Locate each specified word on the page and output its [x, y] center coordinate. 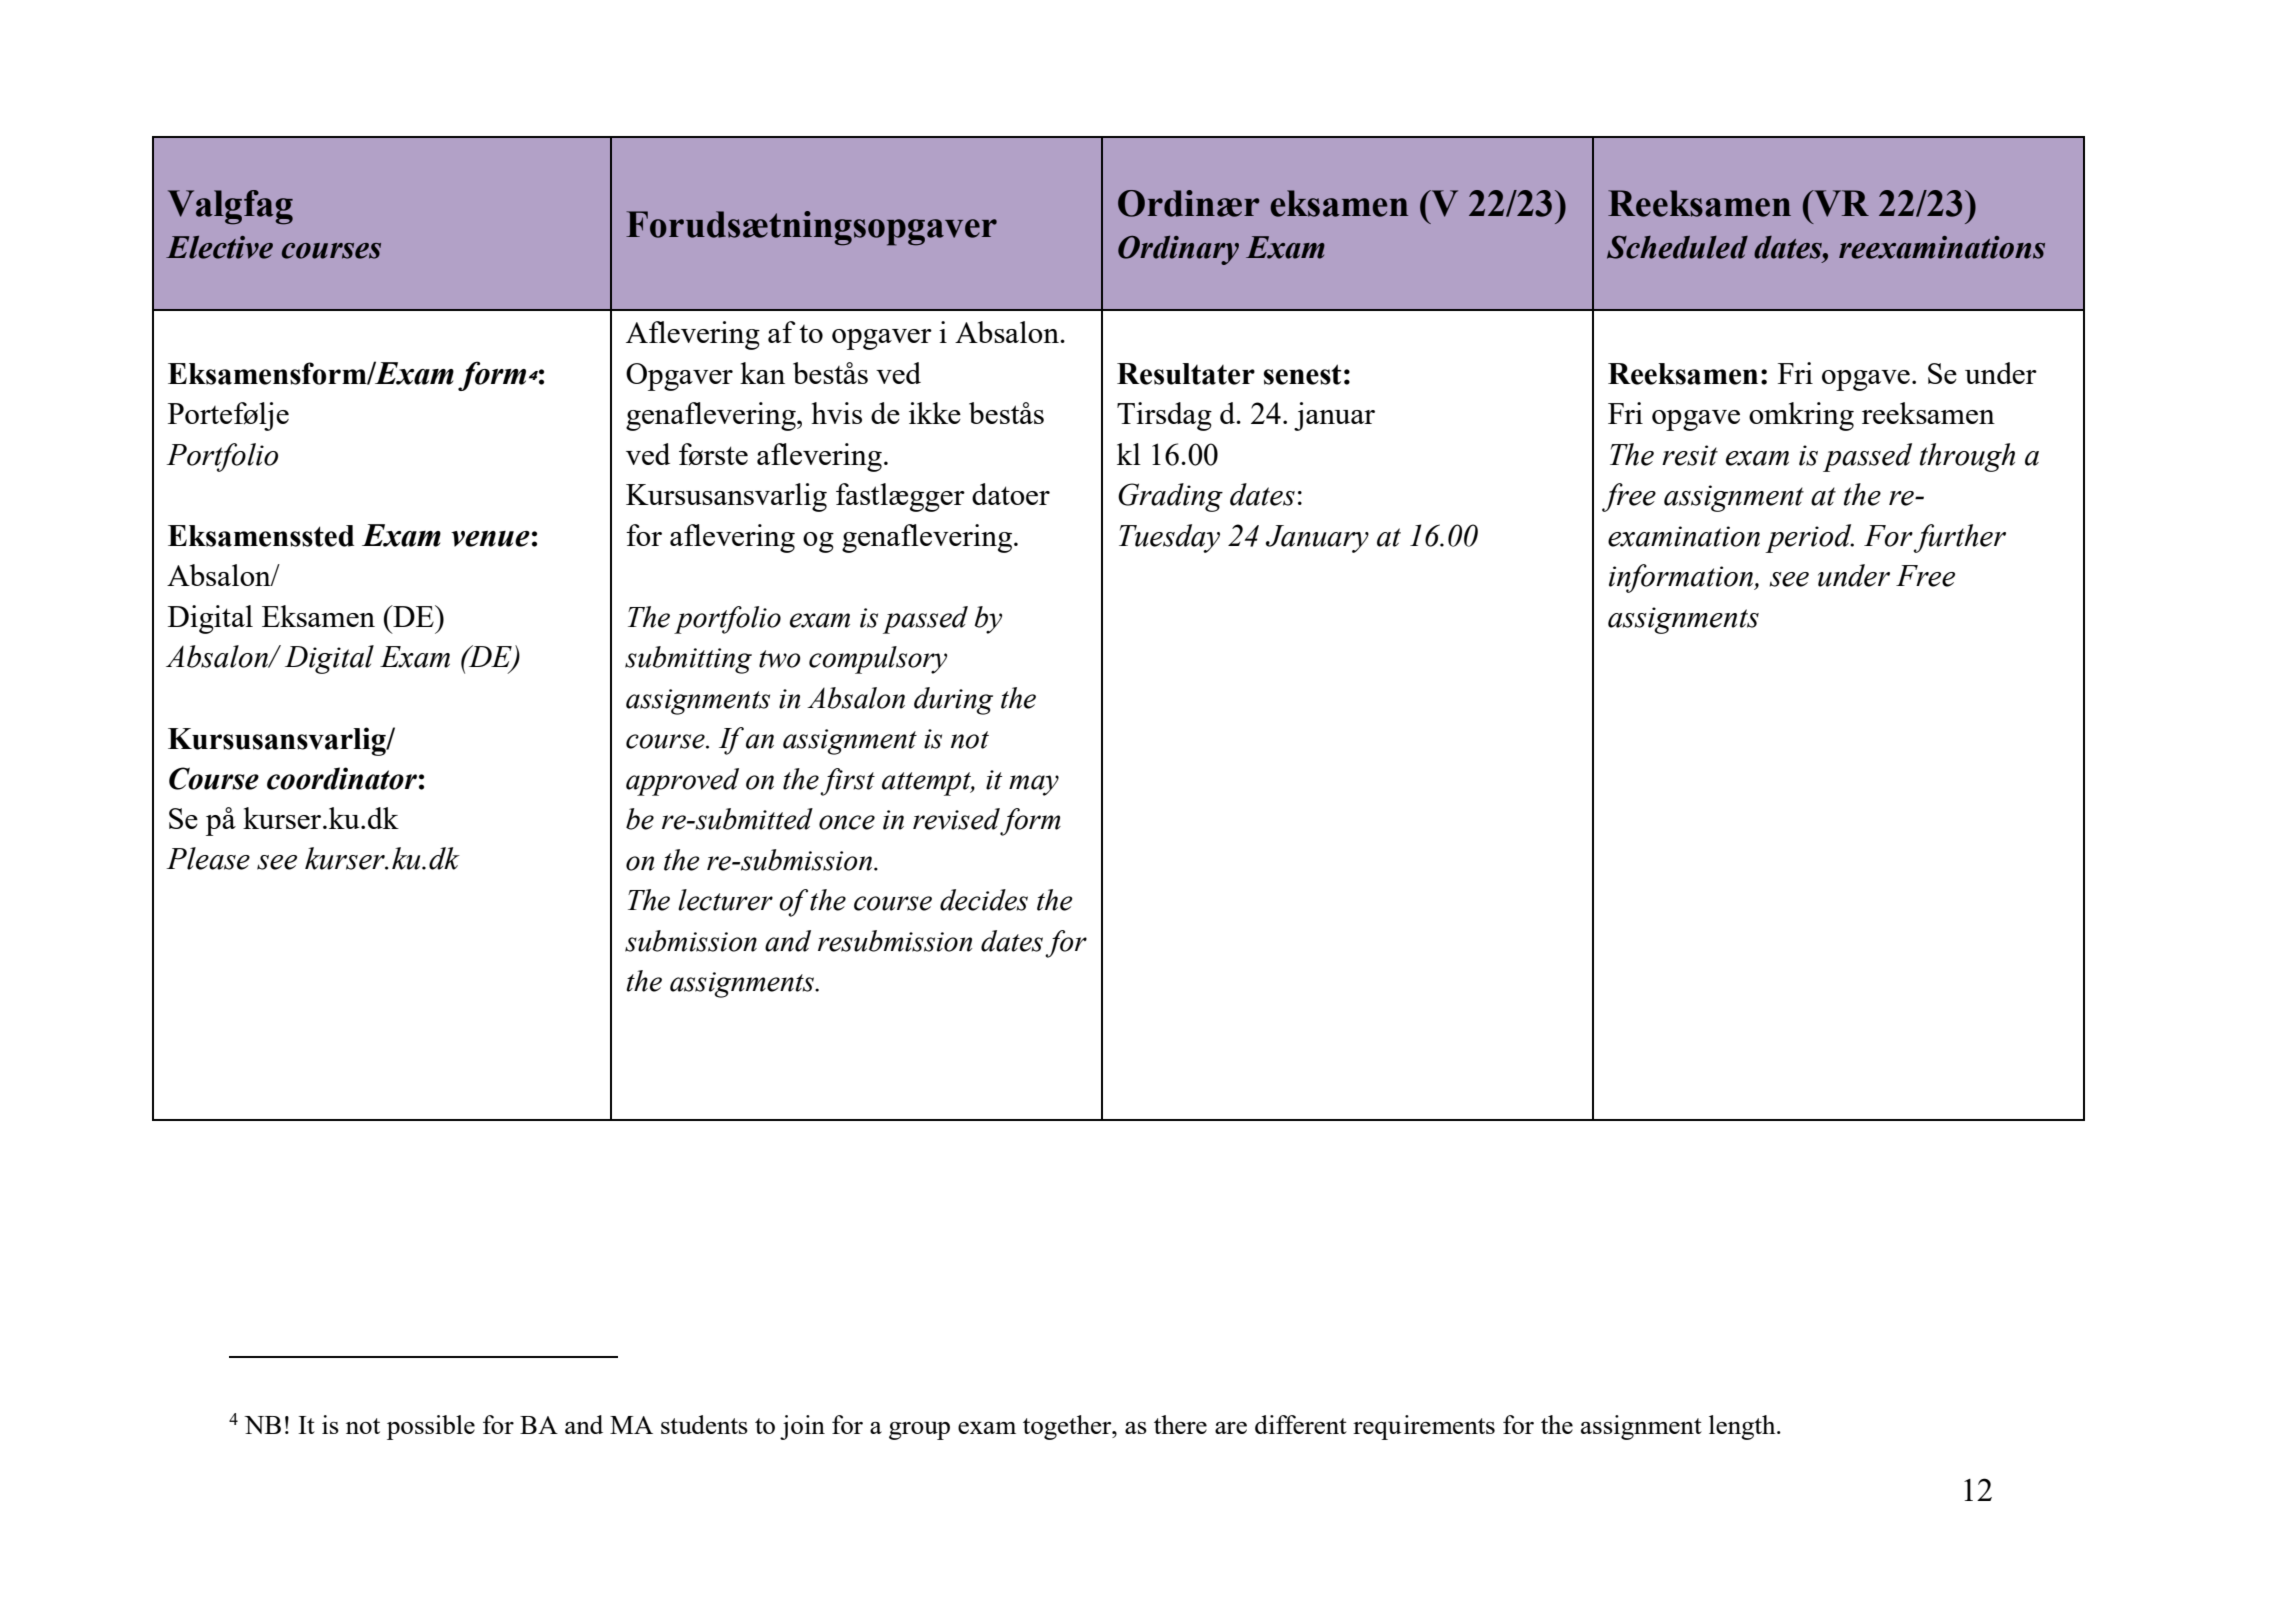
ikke [935, 413]
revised [956, 819]
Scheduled [1677, 247]
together [1068, 1427]
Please [208, 858]
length [1743, 1427]
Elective [219, 247]
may [1034, 785]
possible [431, 1427]
